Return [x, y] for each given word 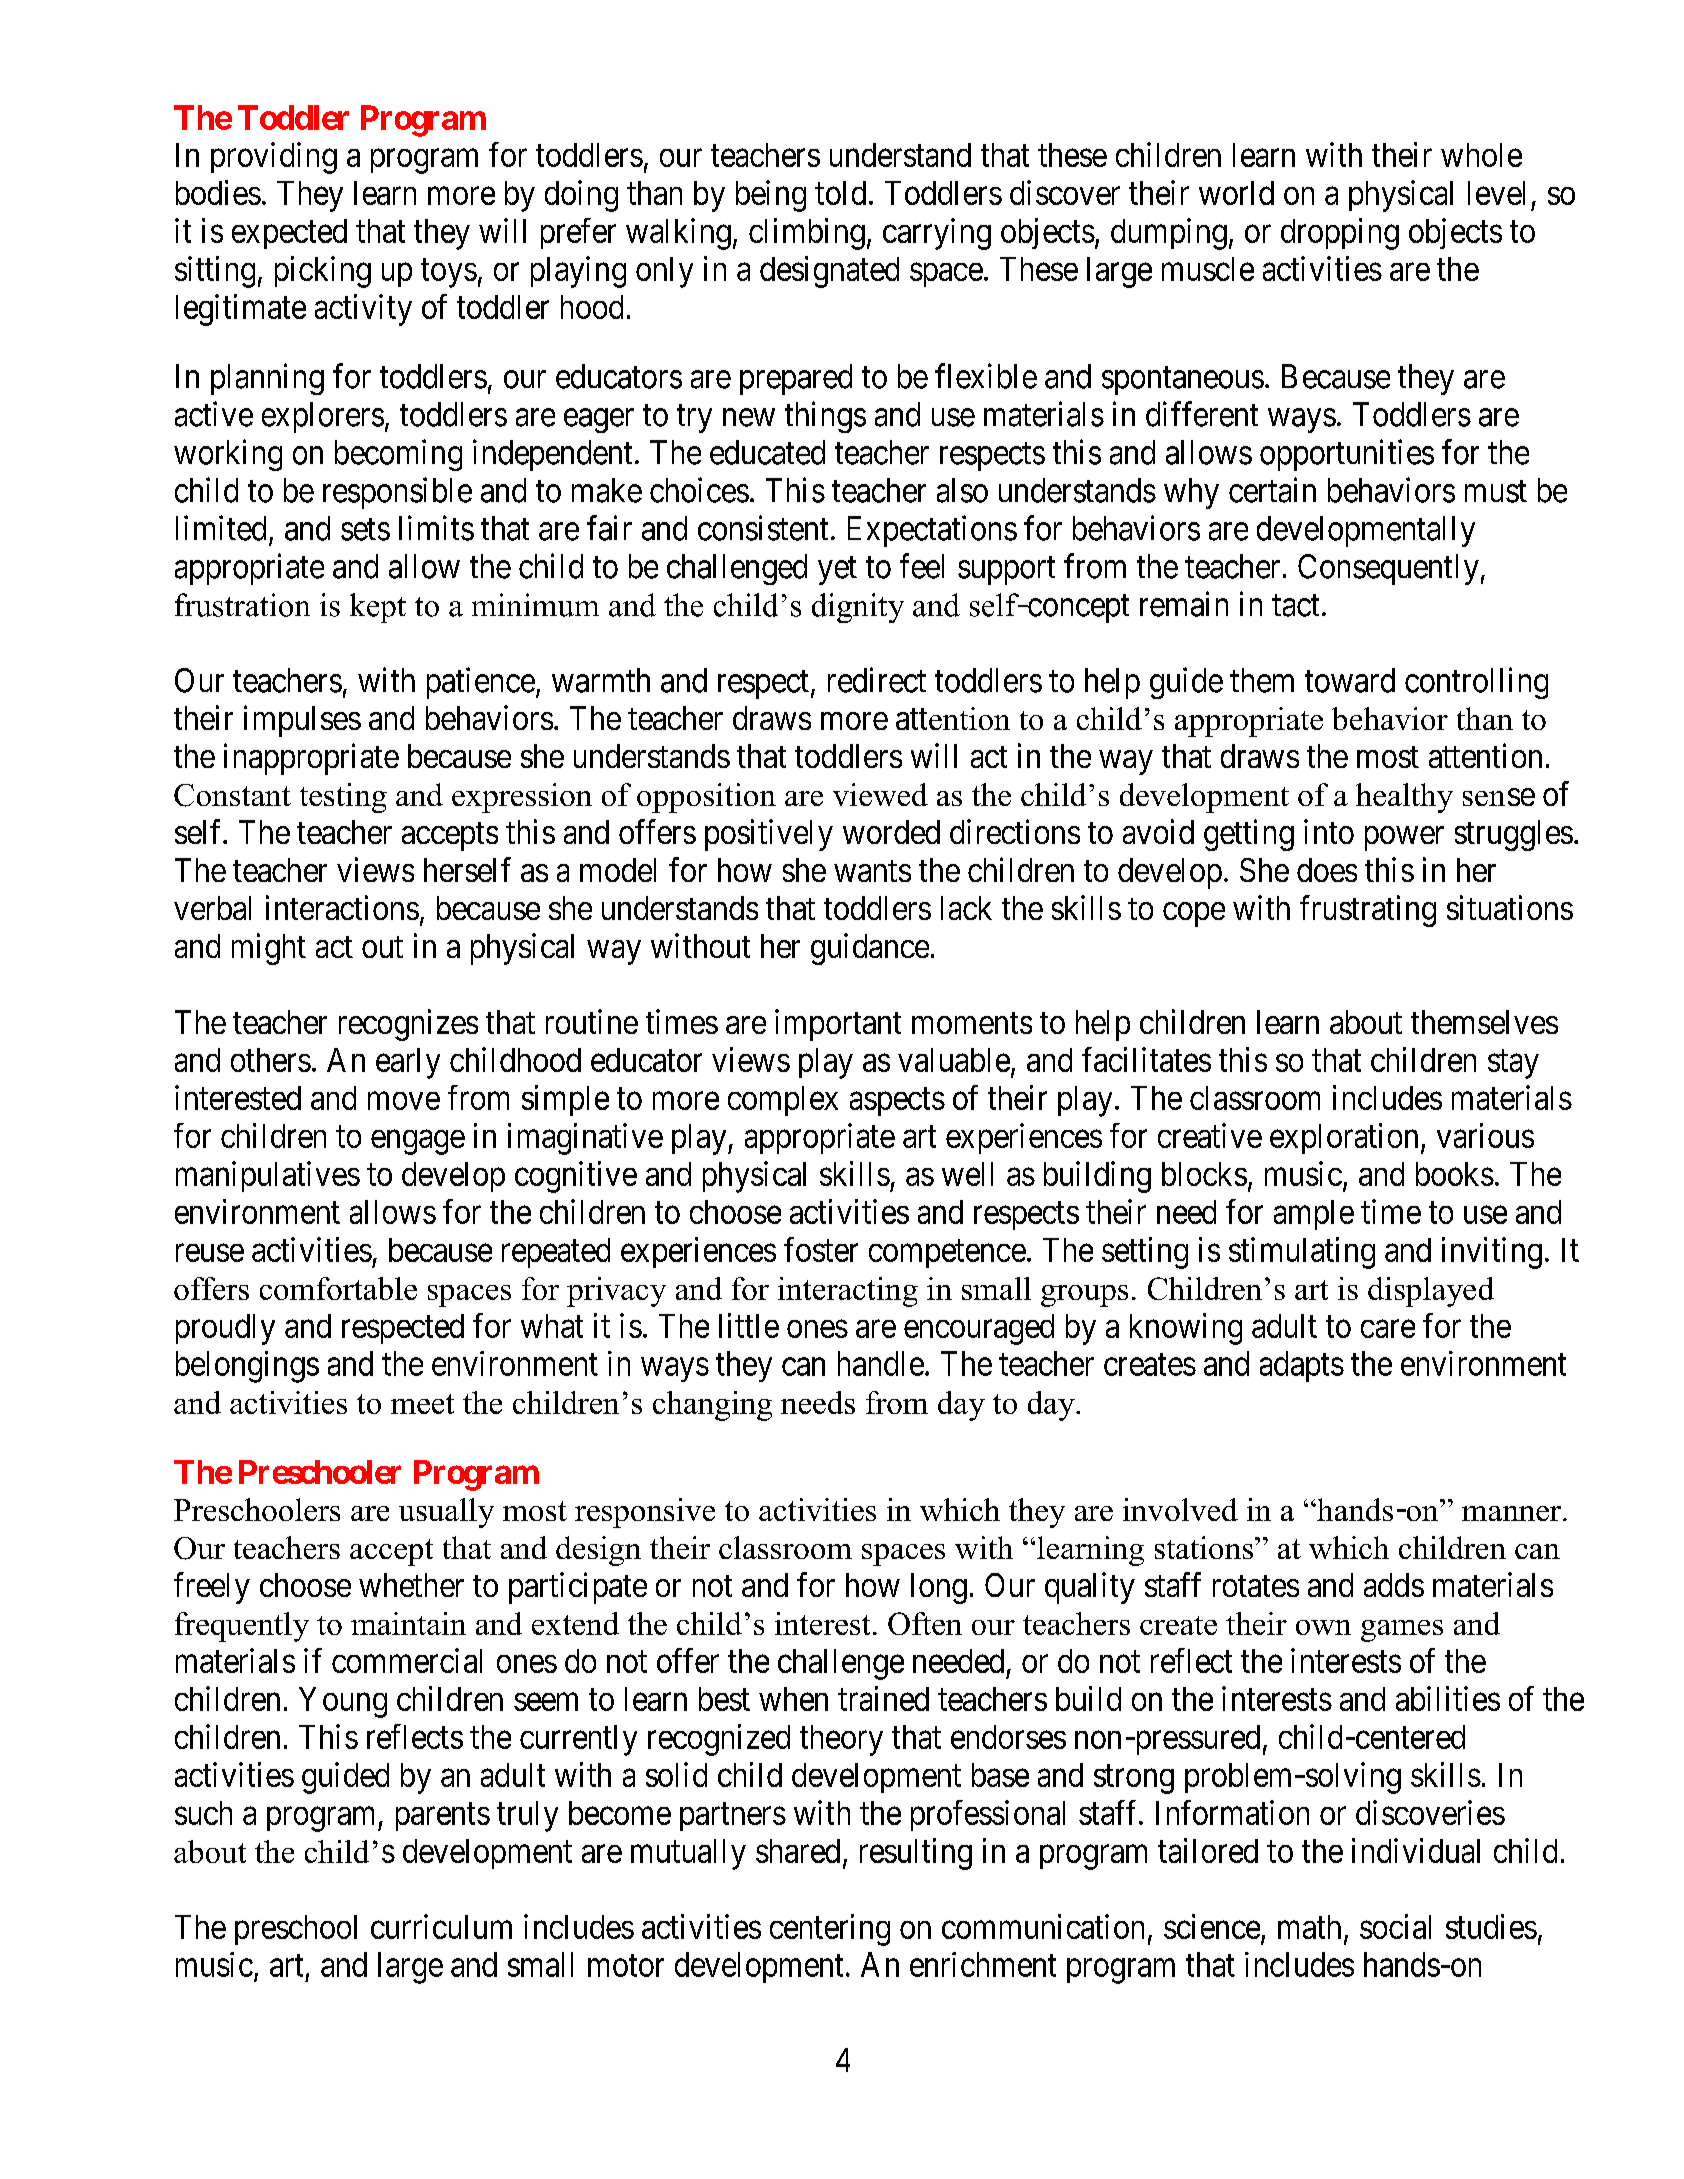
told [840, 193]
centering [830, 1930]
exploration [1344, 1138]
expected [289, 234]
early [408, 1063]
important [838, 1025]
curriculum [441, 1926]
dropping [1340, 234]
